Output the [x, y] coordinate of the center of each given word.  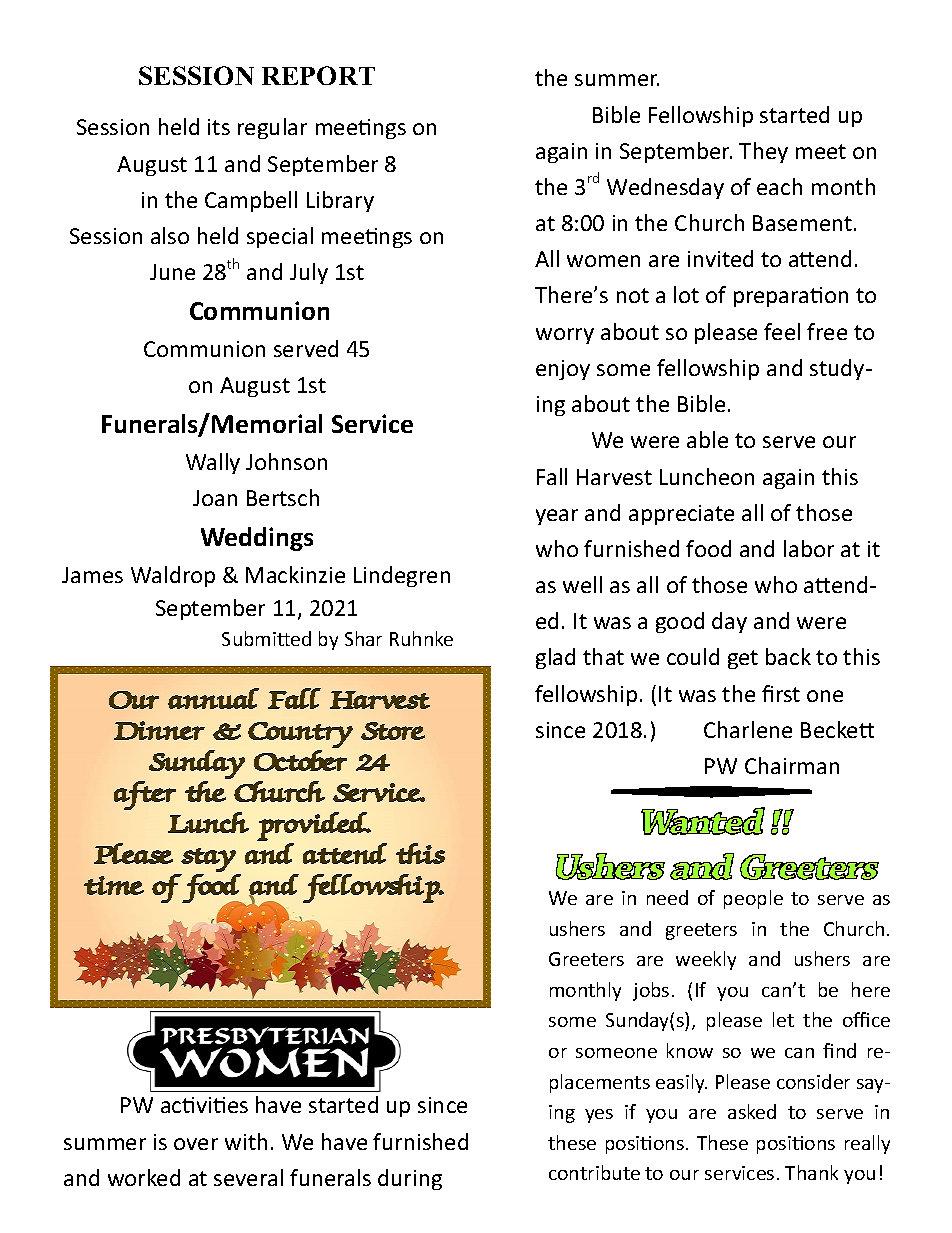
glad [555, 658]
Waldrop [173, 576]
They [763, 152]
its [219, 127]
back [788, 656]
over [196, 1144]
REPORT [318, 75]
